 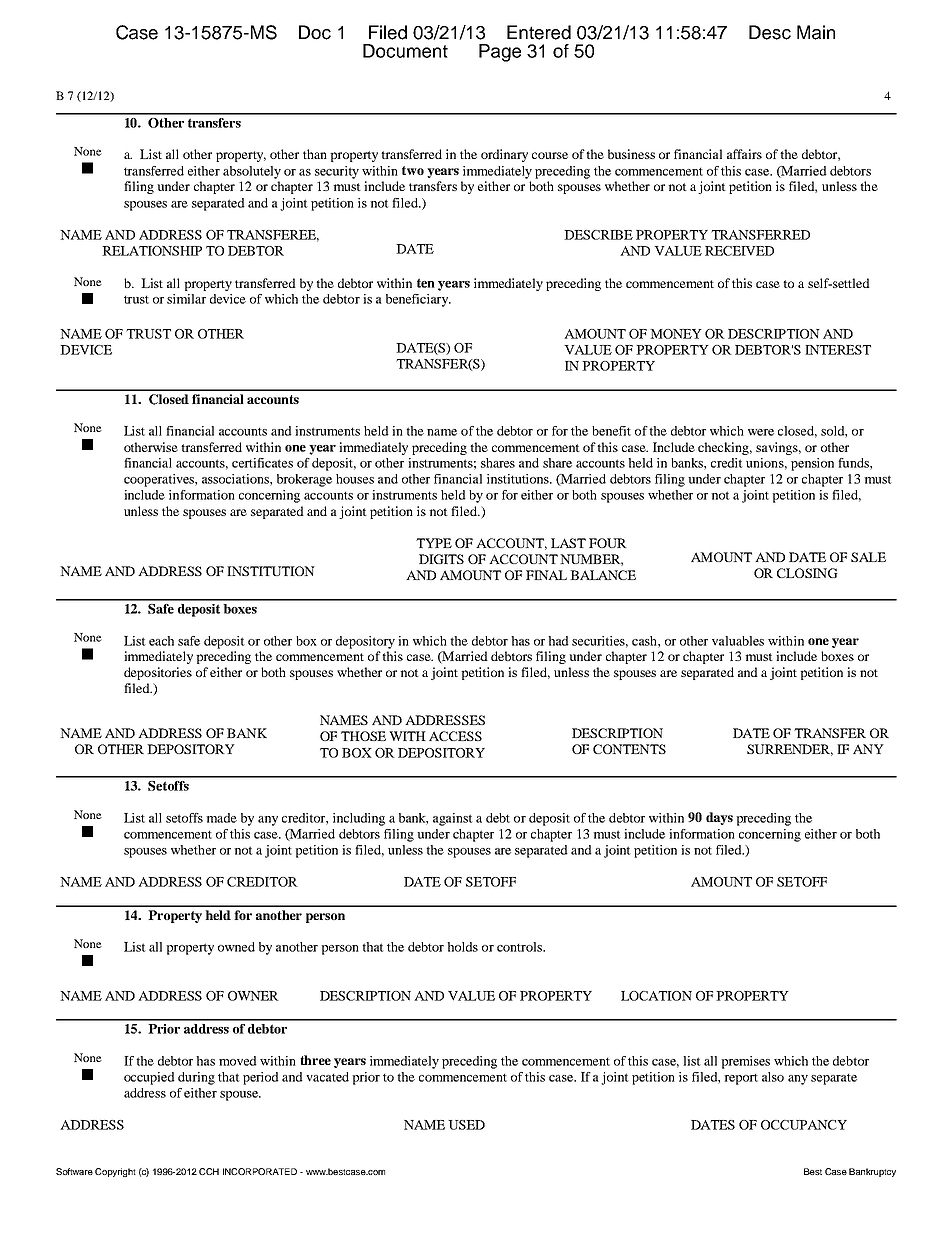 What do you see at coordinates (209, 1171) in the screenshot?
I see `CCH` at bounding box center [209, 1171].
